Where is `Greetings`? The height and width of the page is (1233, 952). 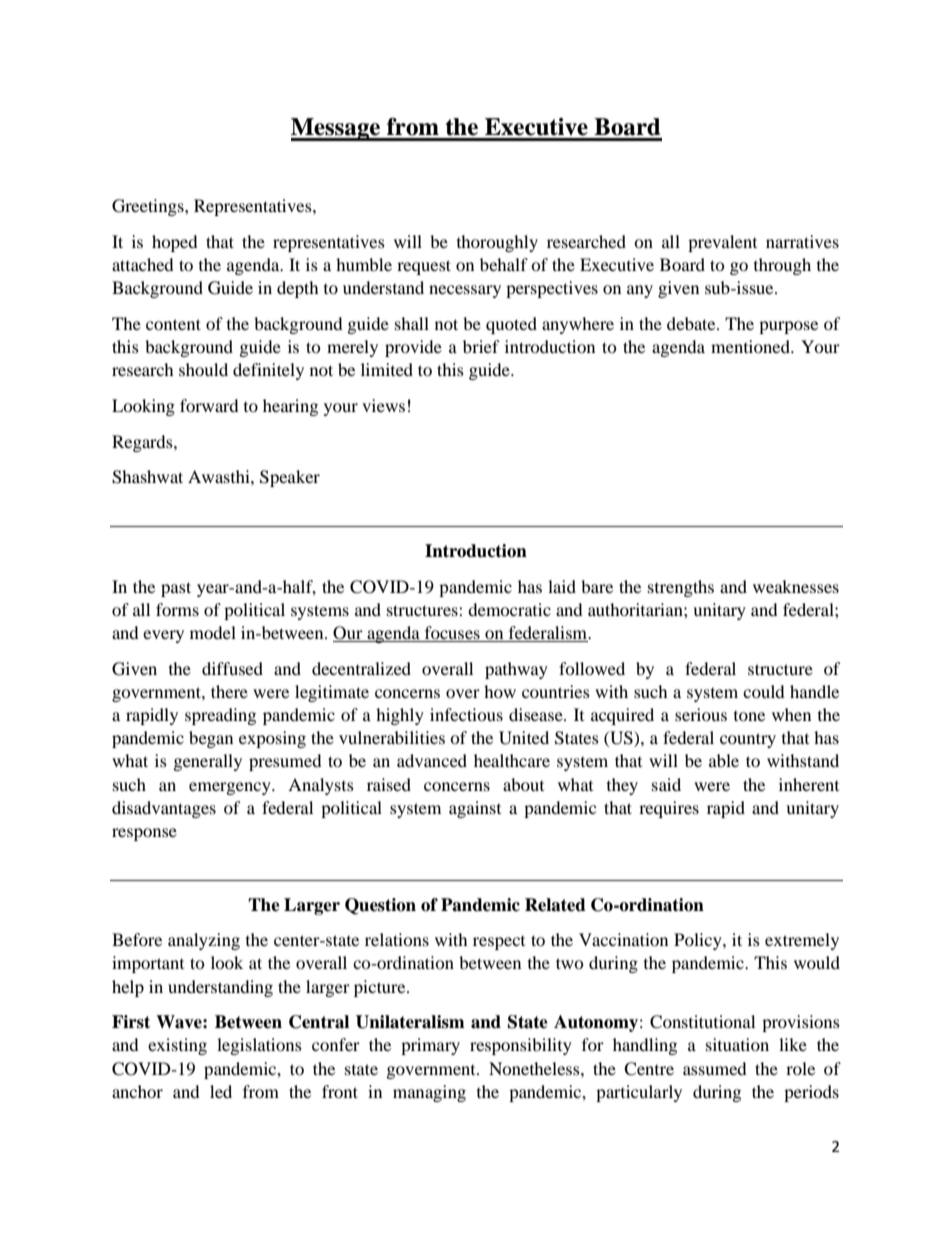 Greetings is located at coordinates (149, 207).
